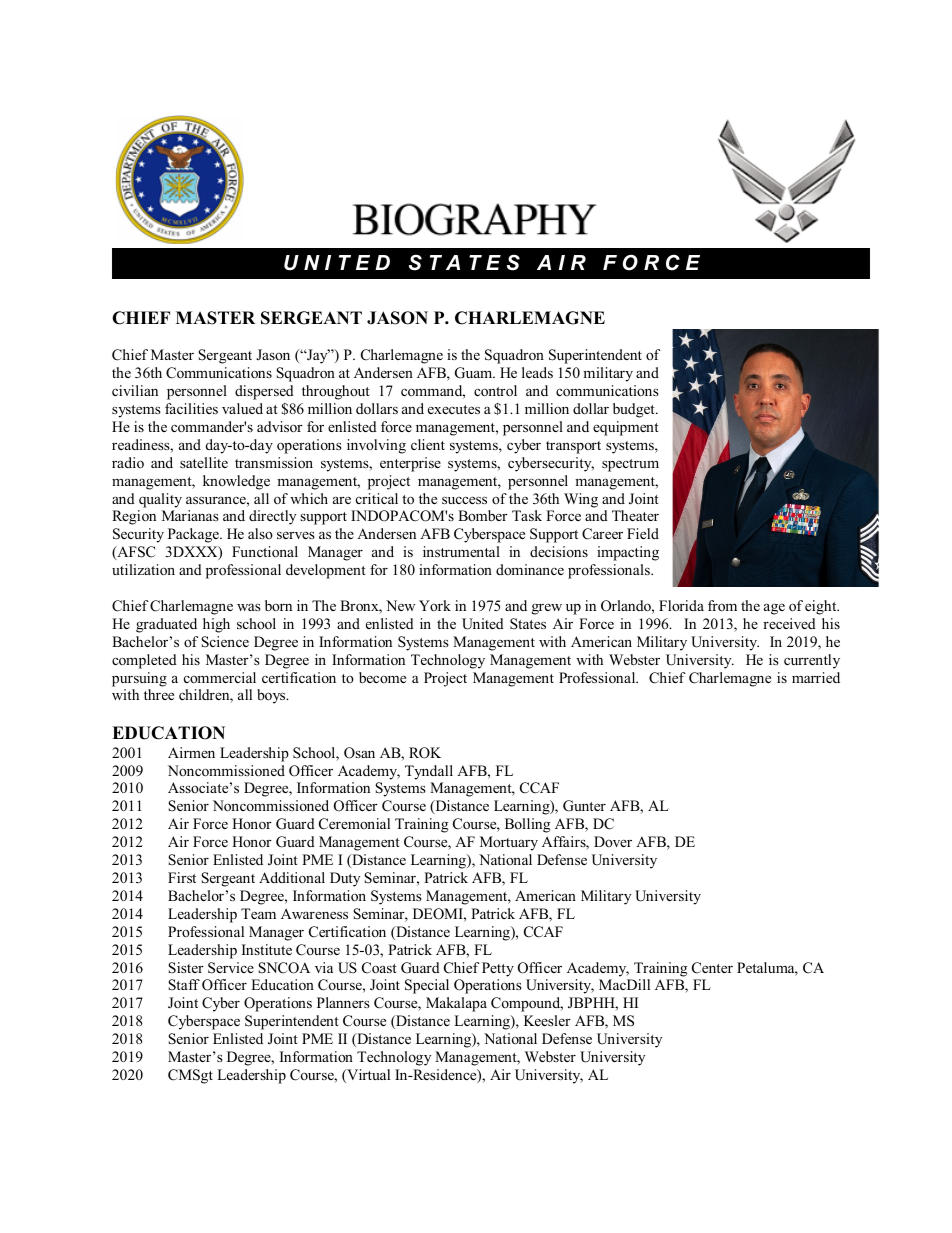 The height and width of the screenshot is (1233, 952). Describe the element at coordinates (613, 841) in the screenshot. I see `Dover` at that location.
